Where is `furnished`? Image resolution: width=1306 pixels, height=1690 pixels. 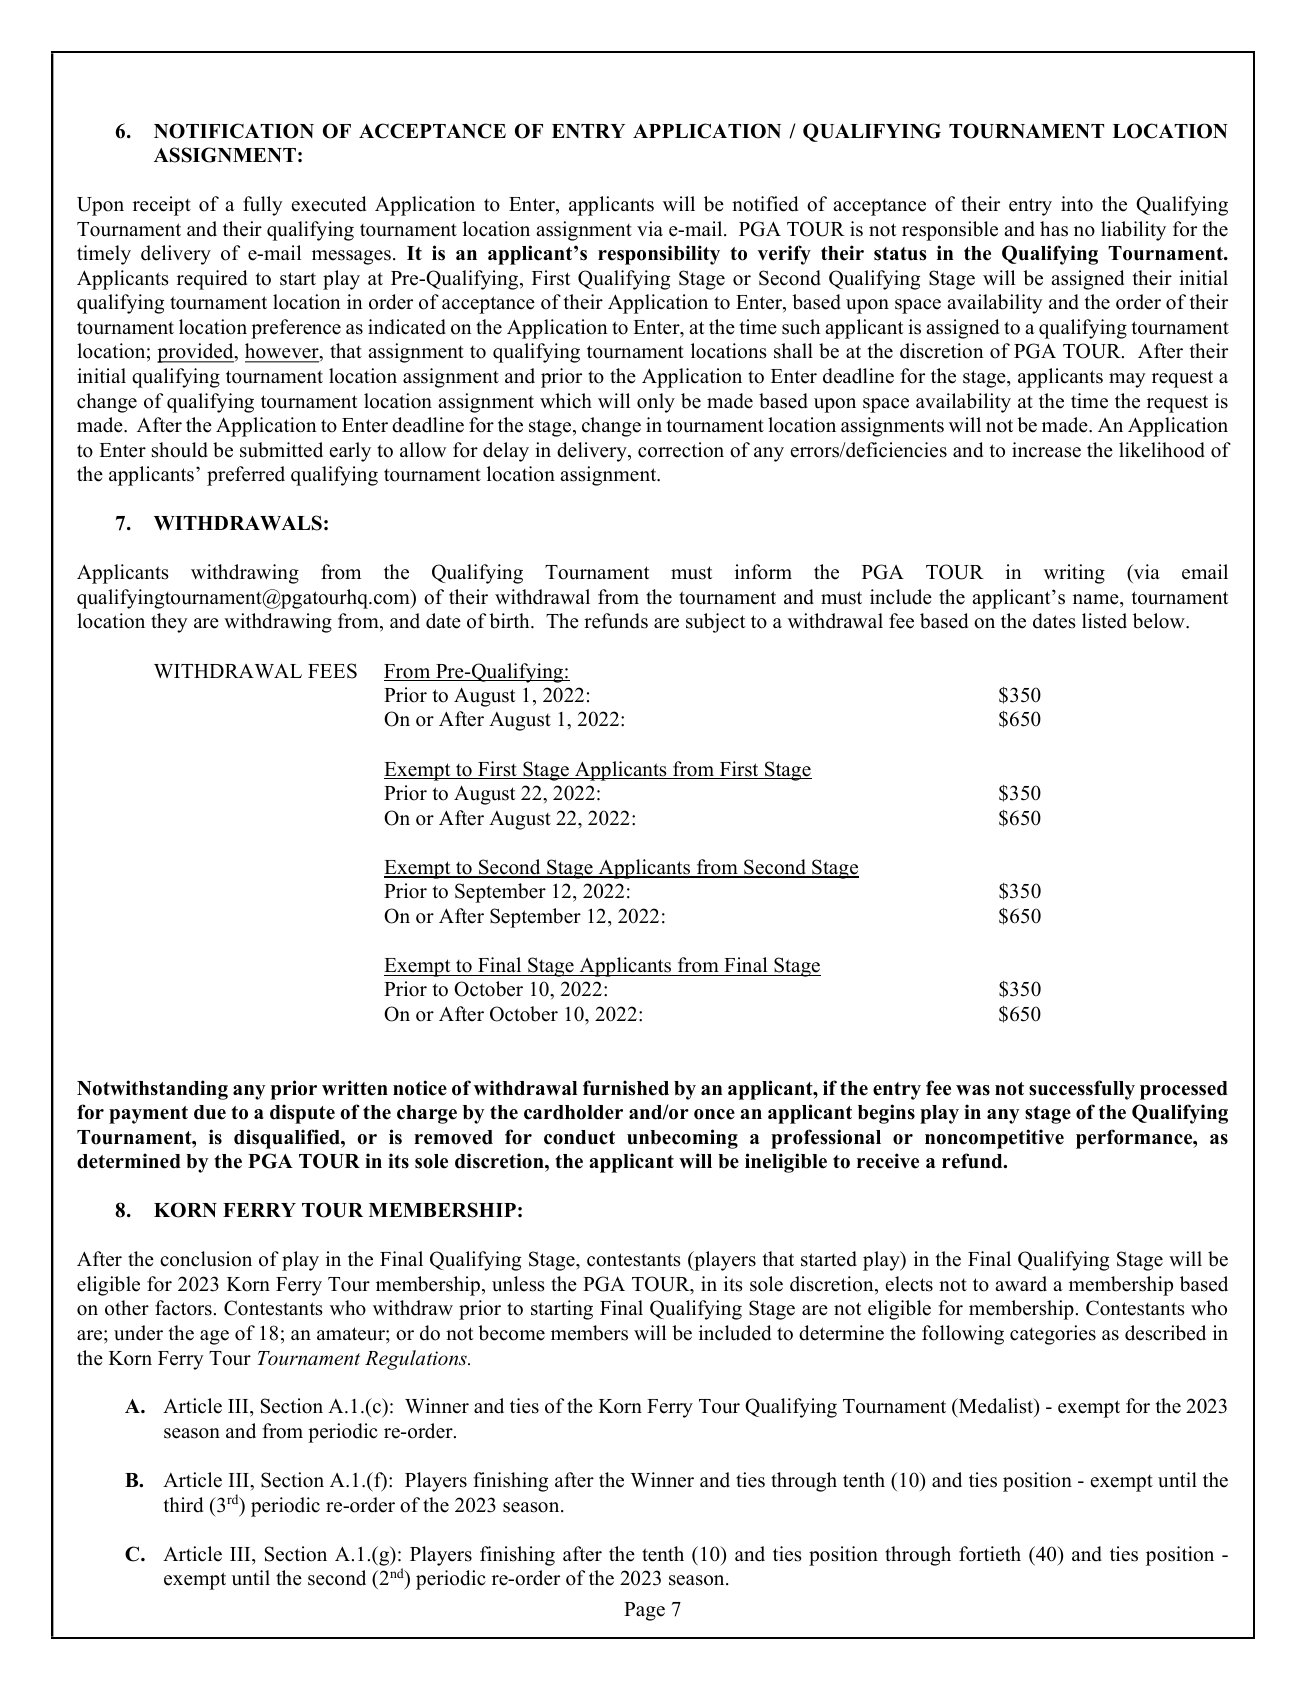 furnished is located at coordinates (626, 1088).
